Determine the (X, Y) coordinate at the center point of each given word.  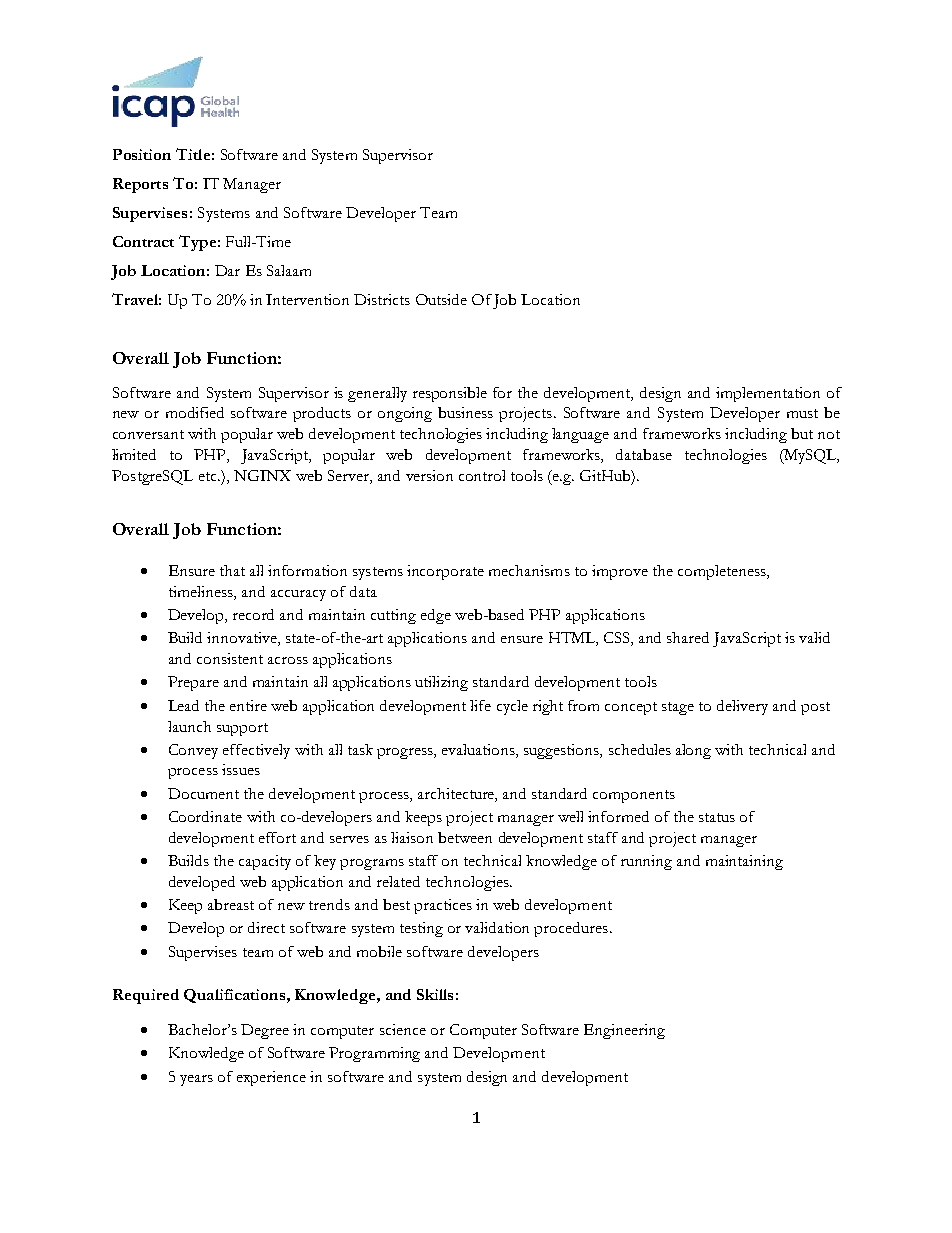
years (196, 1080)
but (802, 433)
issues (241, 769)
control (482, 475)
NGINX (262, 475)
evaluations (479, 749)
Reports (140, 185)
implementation (768, 394)
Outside (441, 299)
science (403, 1029)
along (693, 751)
